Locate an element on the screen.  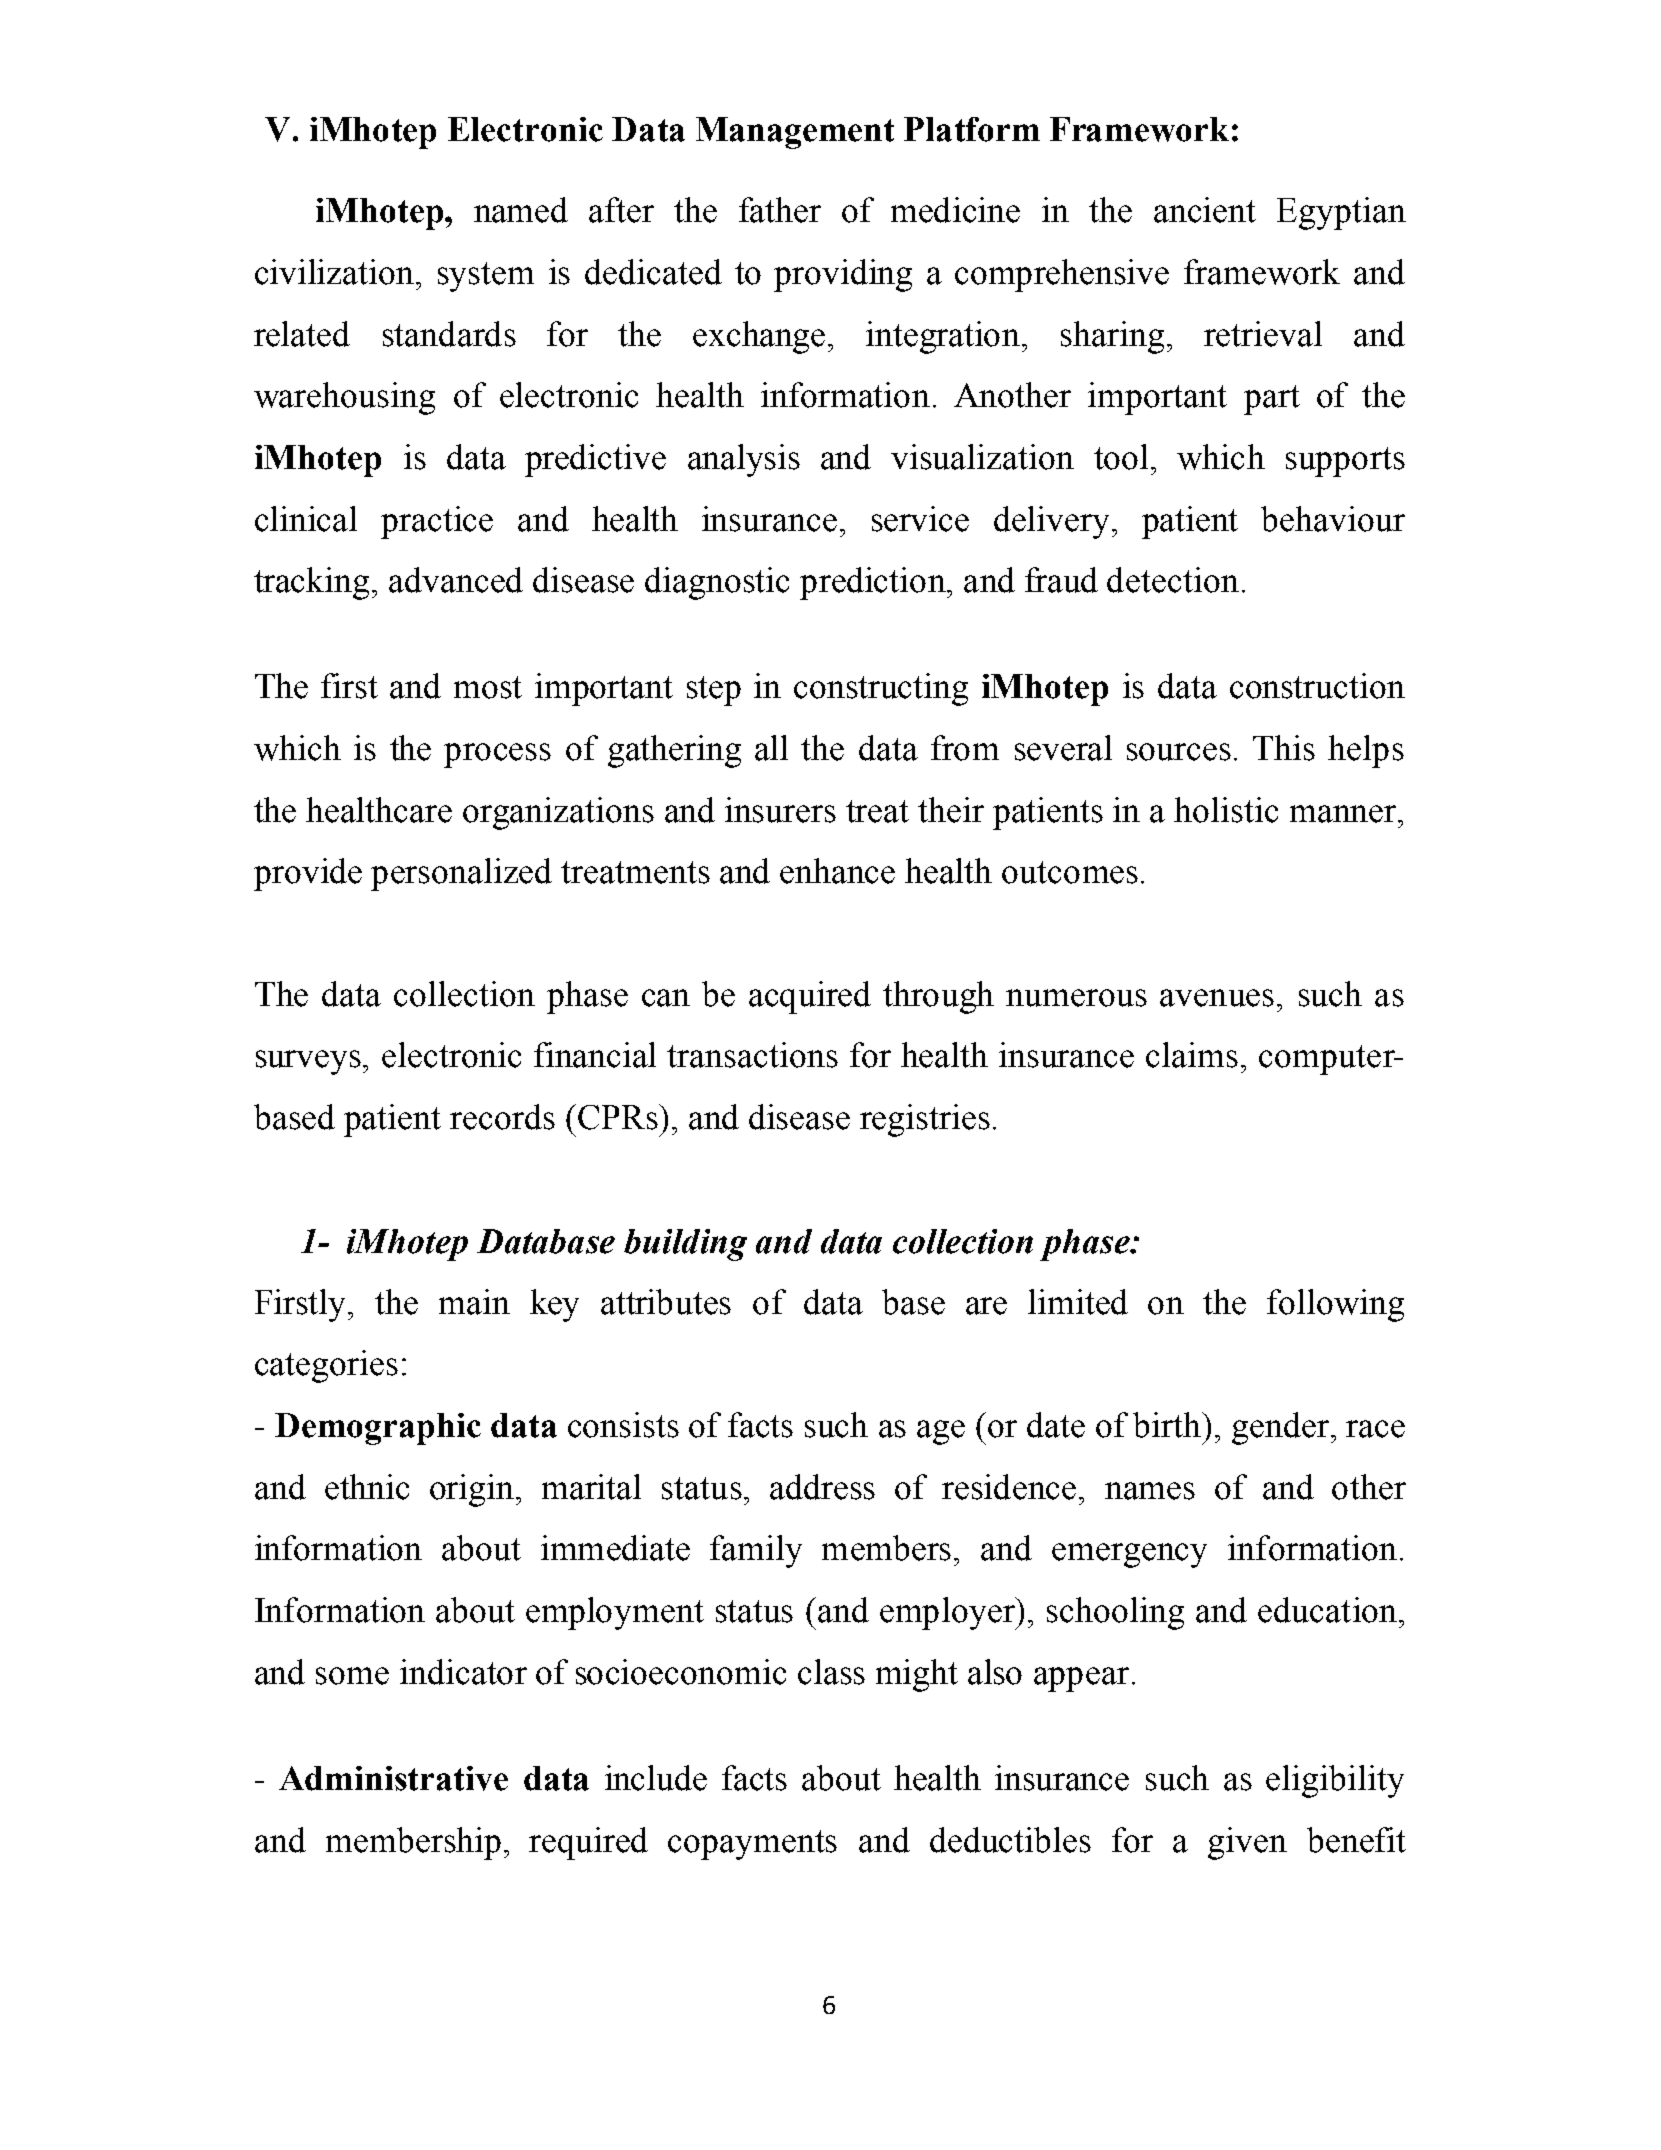
Administrative is located at coordinates (393, 1778).
